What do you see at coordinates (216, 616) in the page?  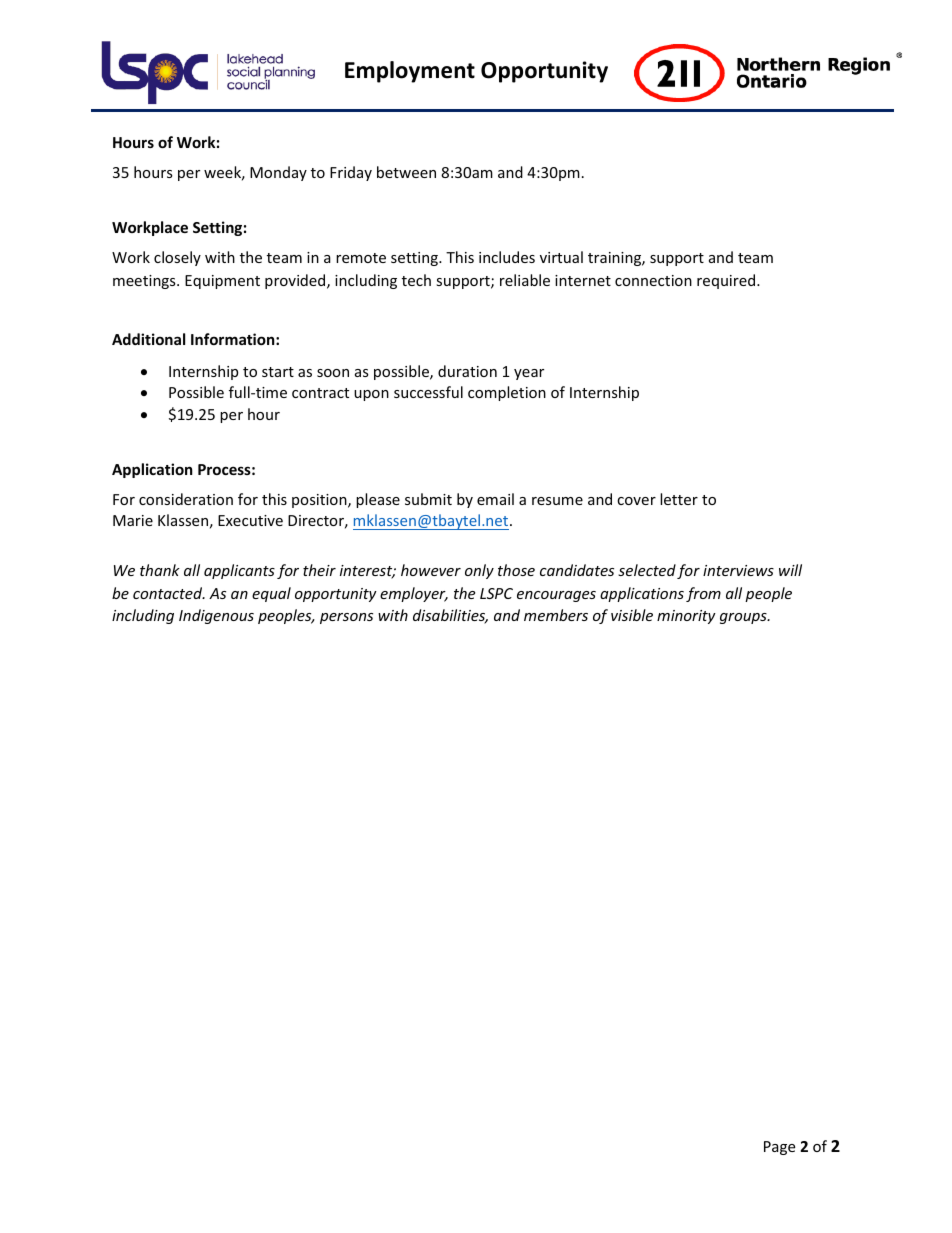 I see `Indigenous` at bounding box center [216, 616].
